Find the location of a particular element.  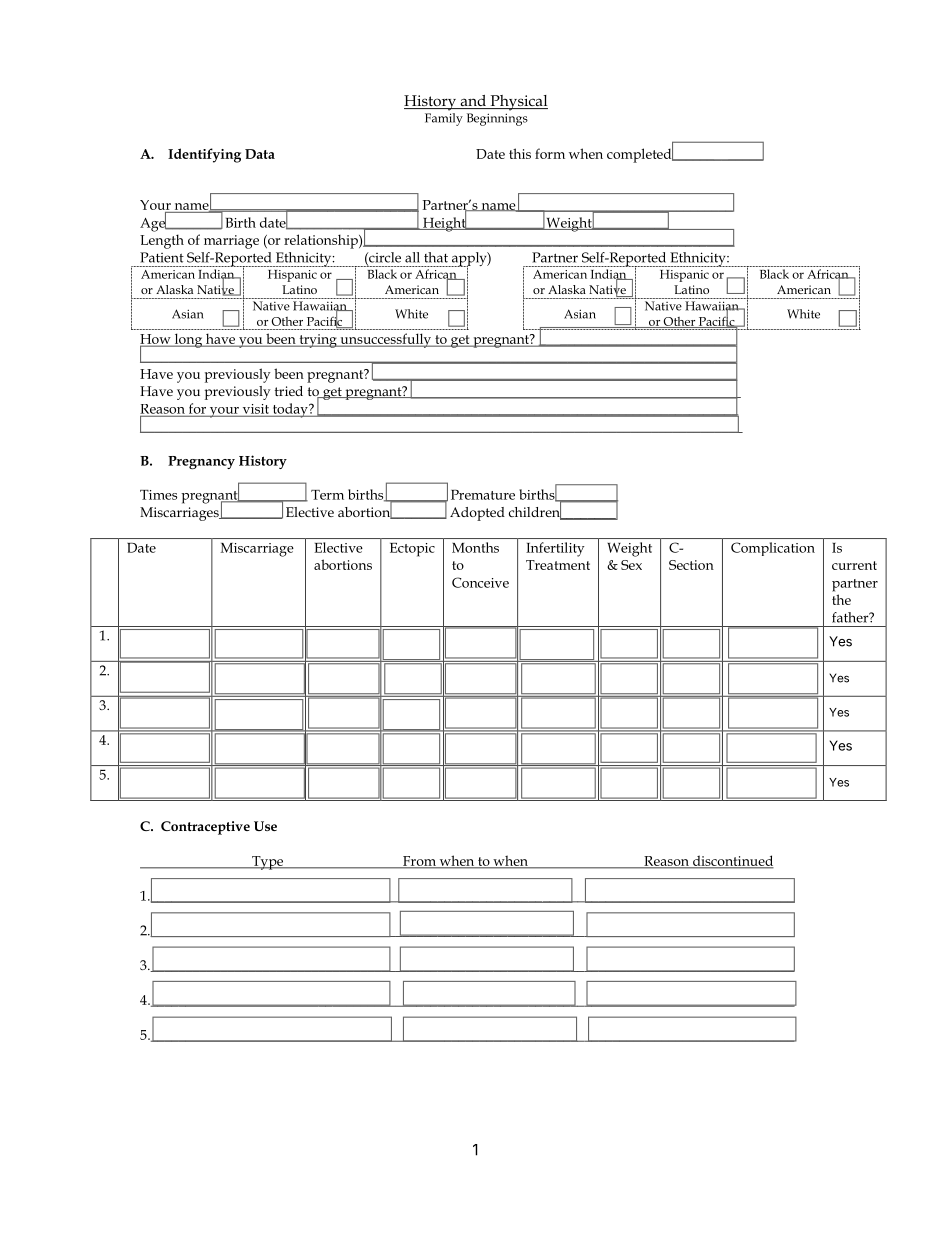

Beginnings is located at coordinates (497, 119).
